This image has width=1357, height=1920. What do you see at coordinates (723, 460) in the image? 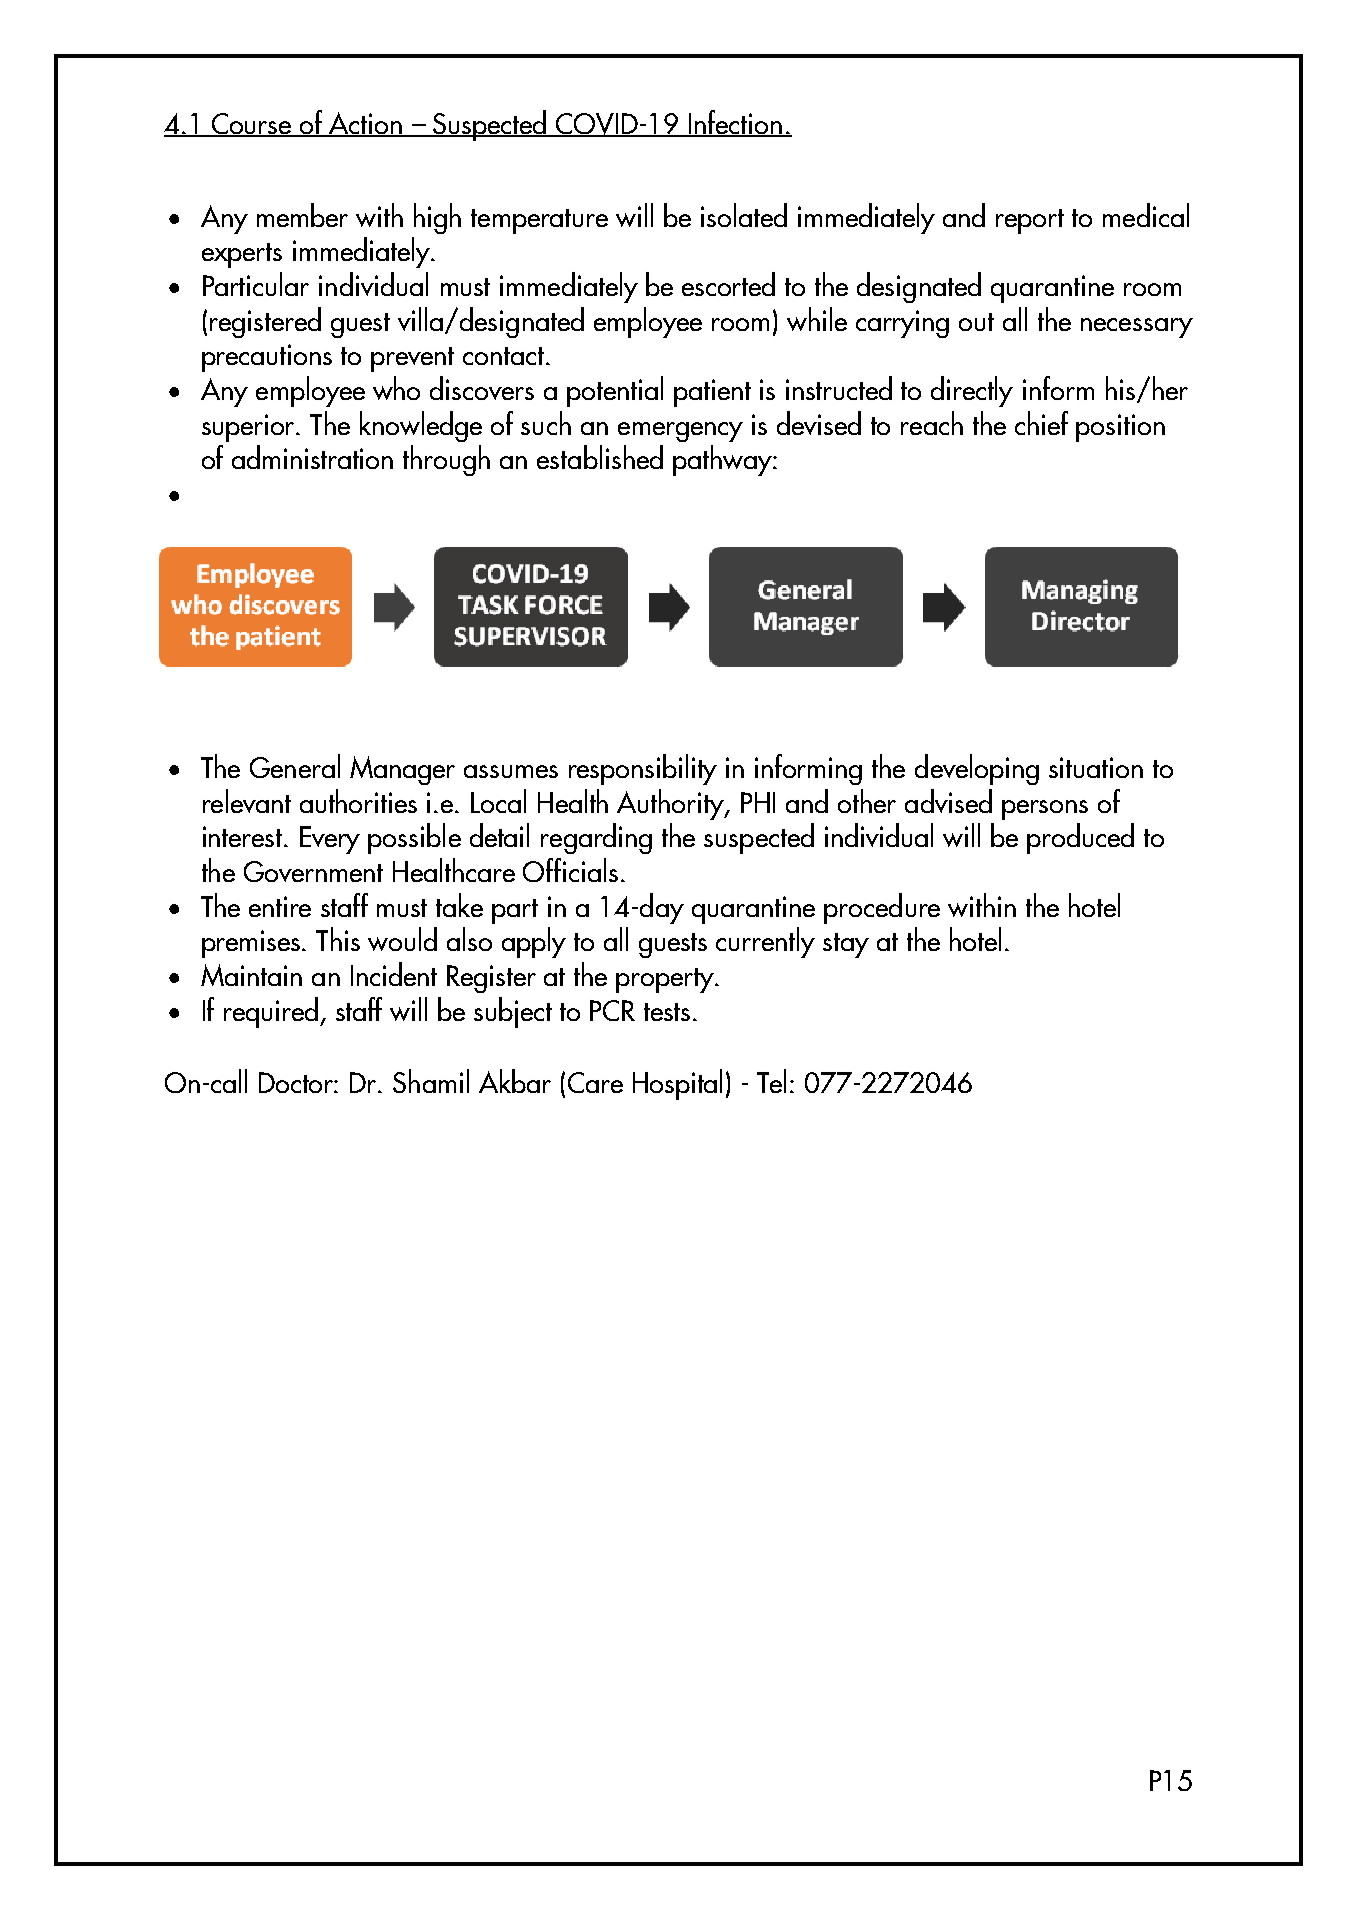
I see `pathway` at bounding box center [723, 460].
